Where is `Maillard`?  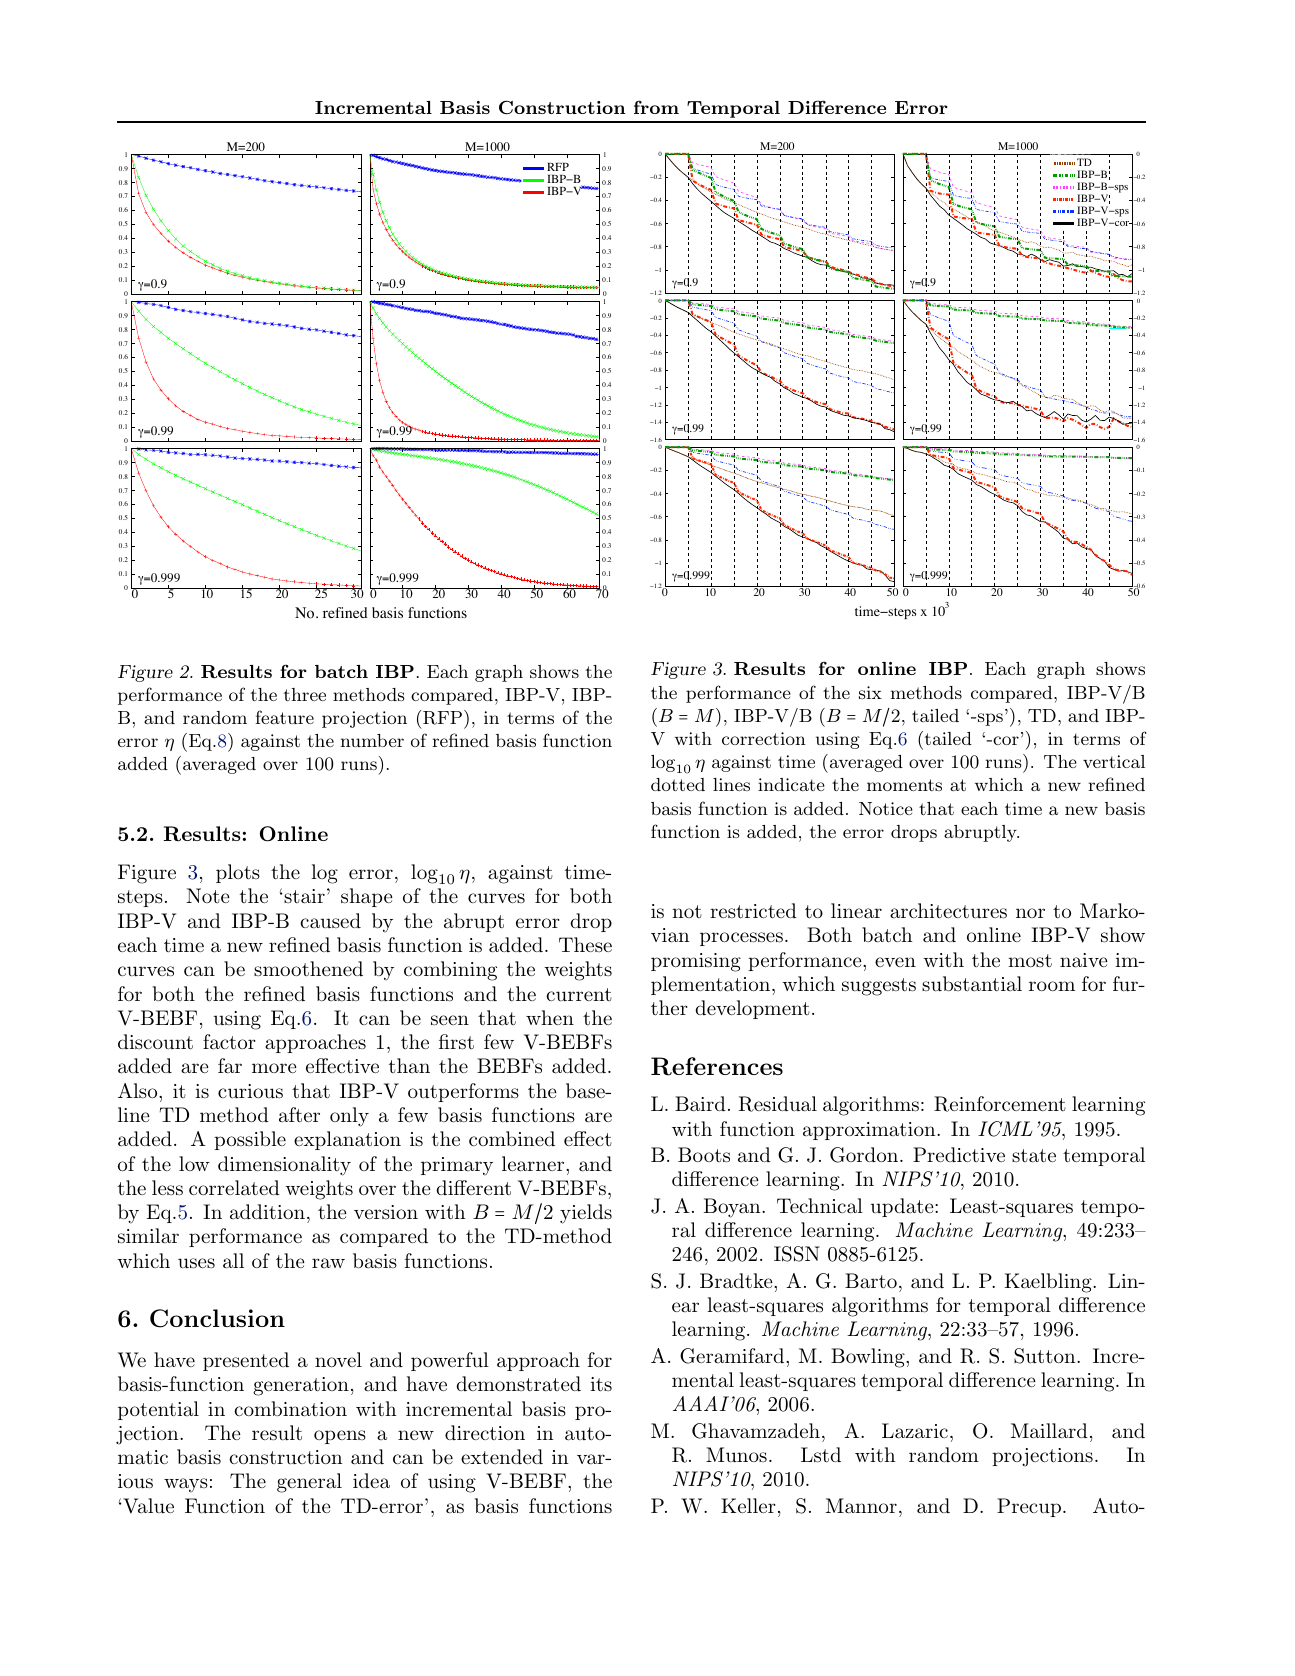 Maillard is located at coordinates (1049, 1431).
